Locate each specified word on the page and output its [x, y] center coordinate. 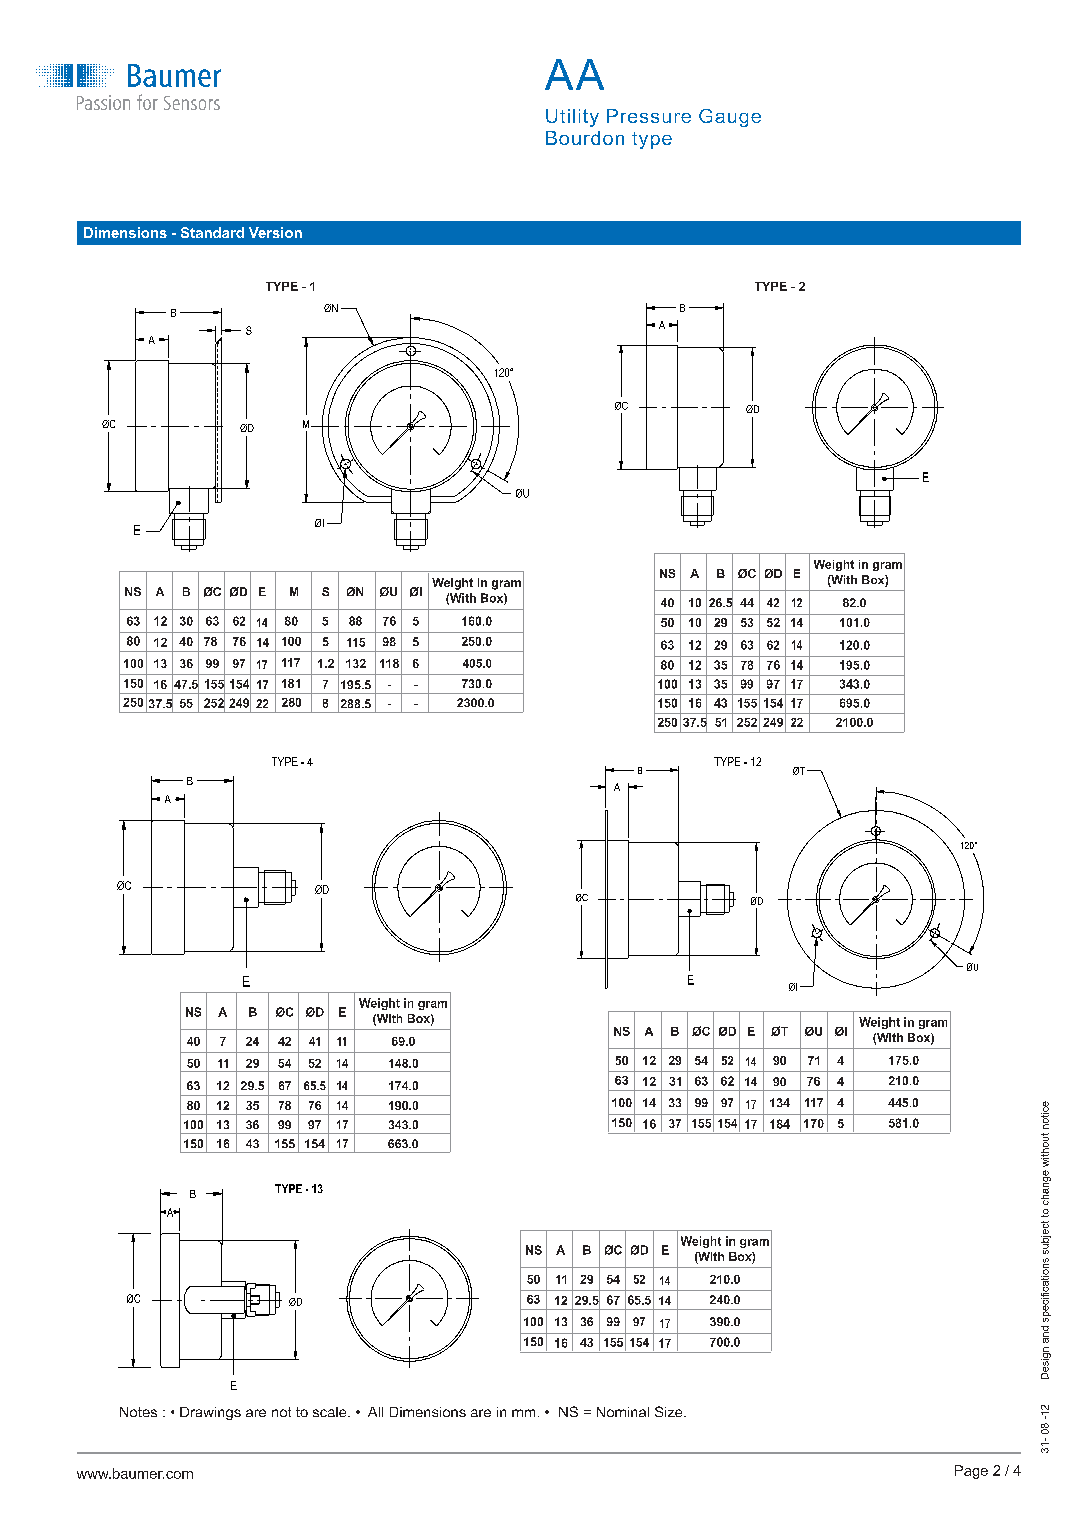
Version [275, 232]
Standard [212, 232]
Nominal [623, 1412]
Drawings [210, 1413]
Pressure [649, 116]
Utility [572, 118]
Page [971, 1472]
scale [331, 1412]
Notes [138, 1412]
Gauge [730, 118]
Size [670, 1411]
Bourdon [585, 138]
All [375, 1412]
